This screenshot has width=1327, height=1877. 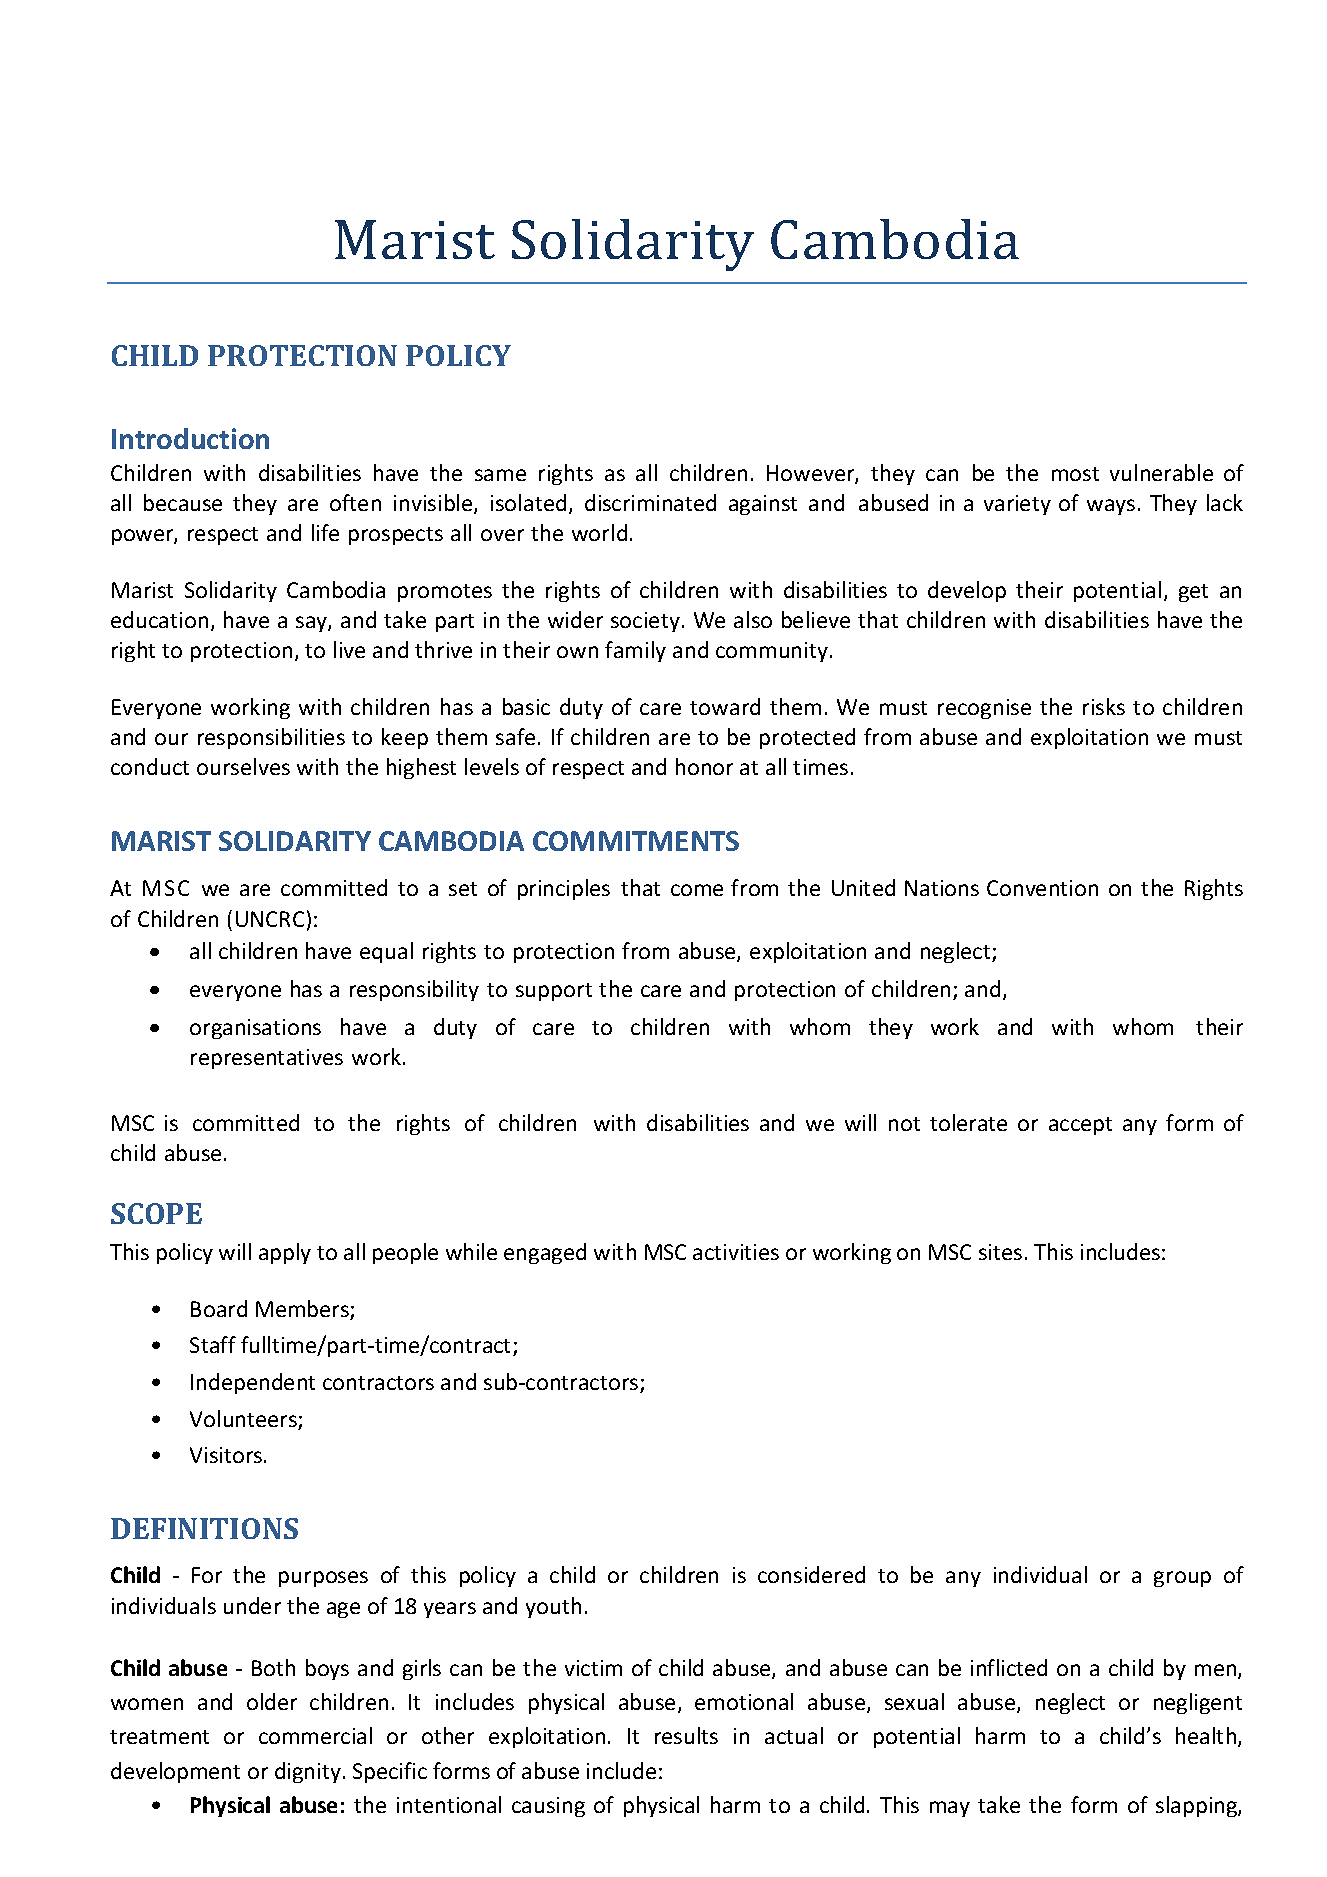 What do you see at coordinates (303, 1310) in the screenshot?
I see `Members` at bounding box center [303, 1310].
